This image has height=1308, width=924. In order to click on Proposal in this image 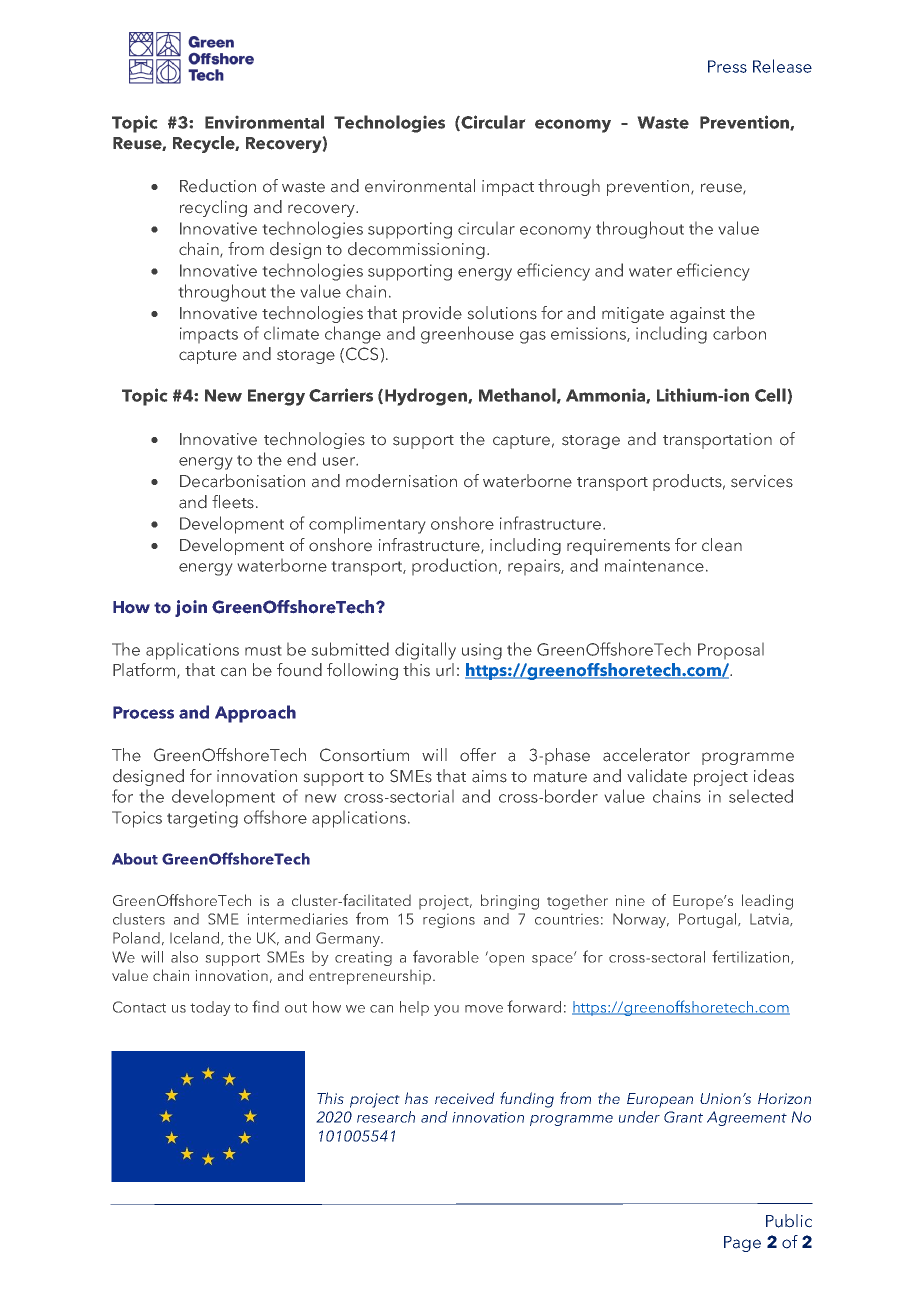, I will do `click(731, 651)`.
